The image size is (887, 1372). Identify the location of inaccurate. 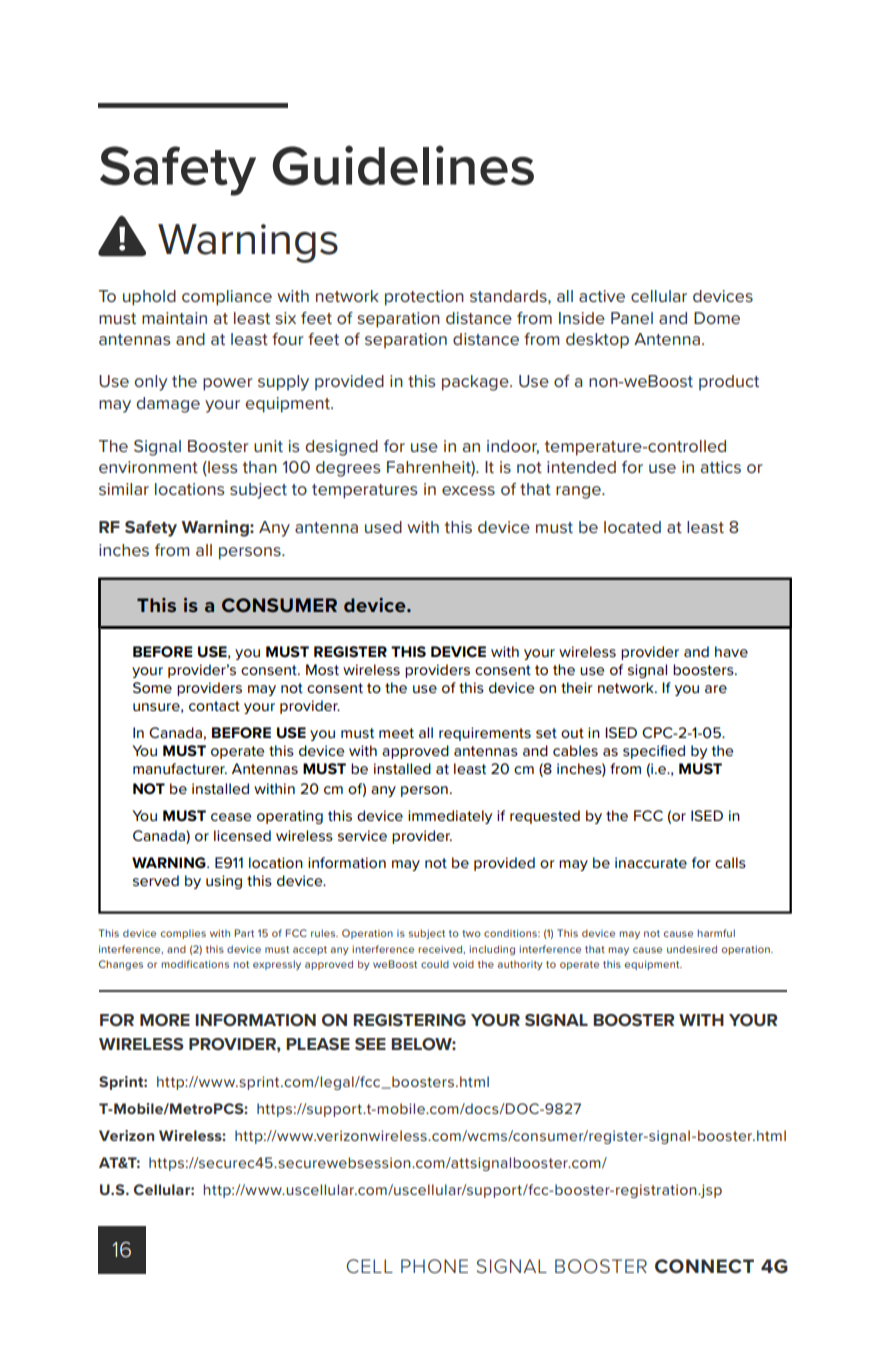
(651, 862).
